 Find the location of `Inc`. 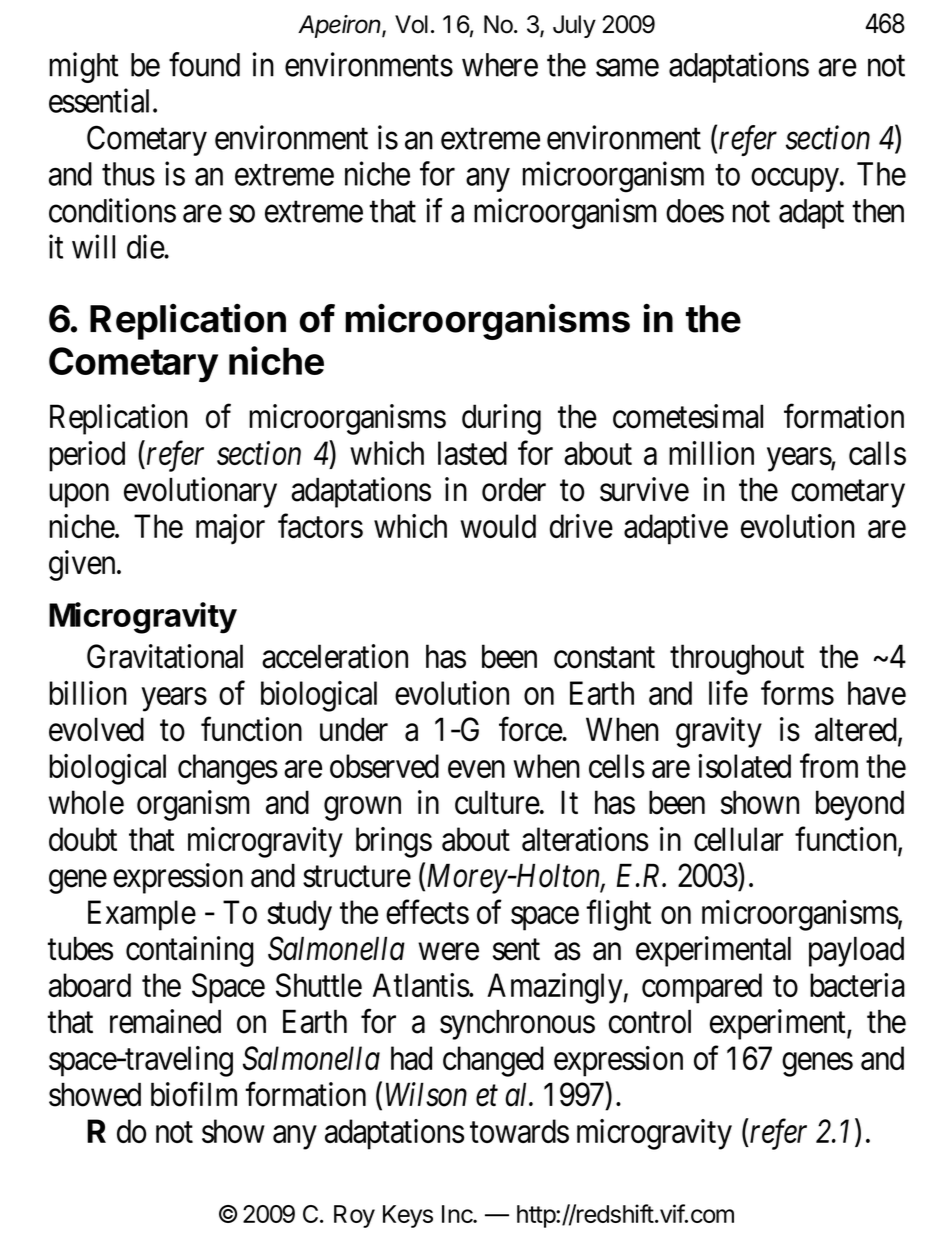

Inc is located at coordinates (458, 1214).
